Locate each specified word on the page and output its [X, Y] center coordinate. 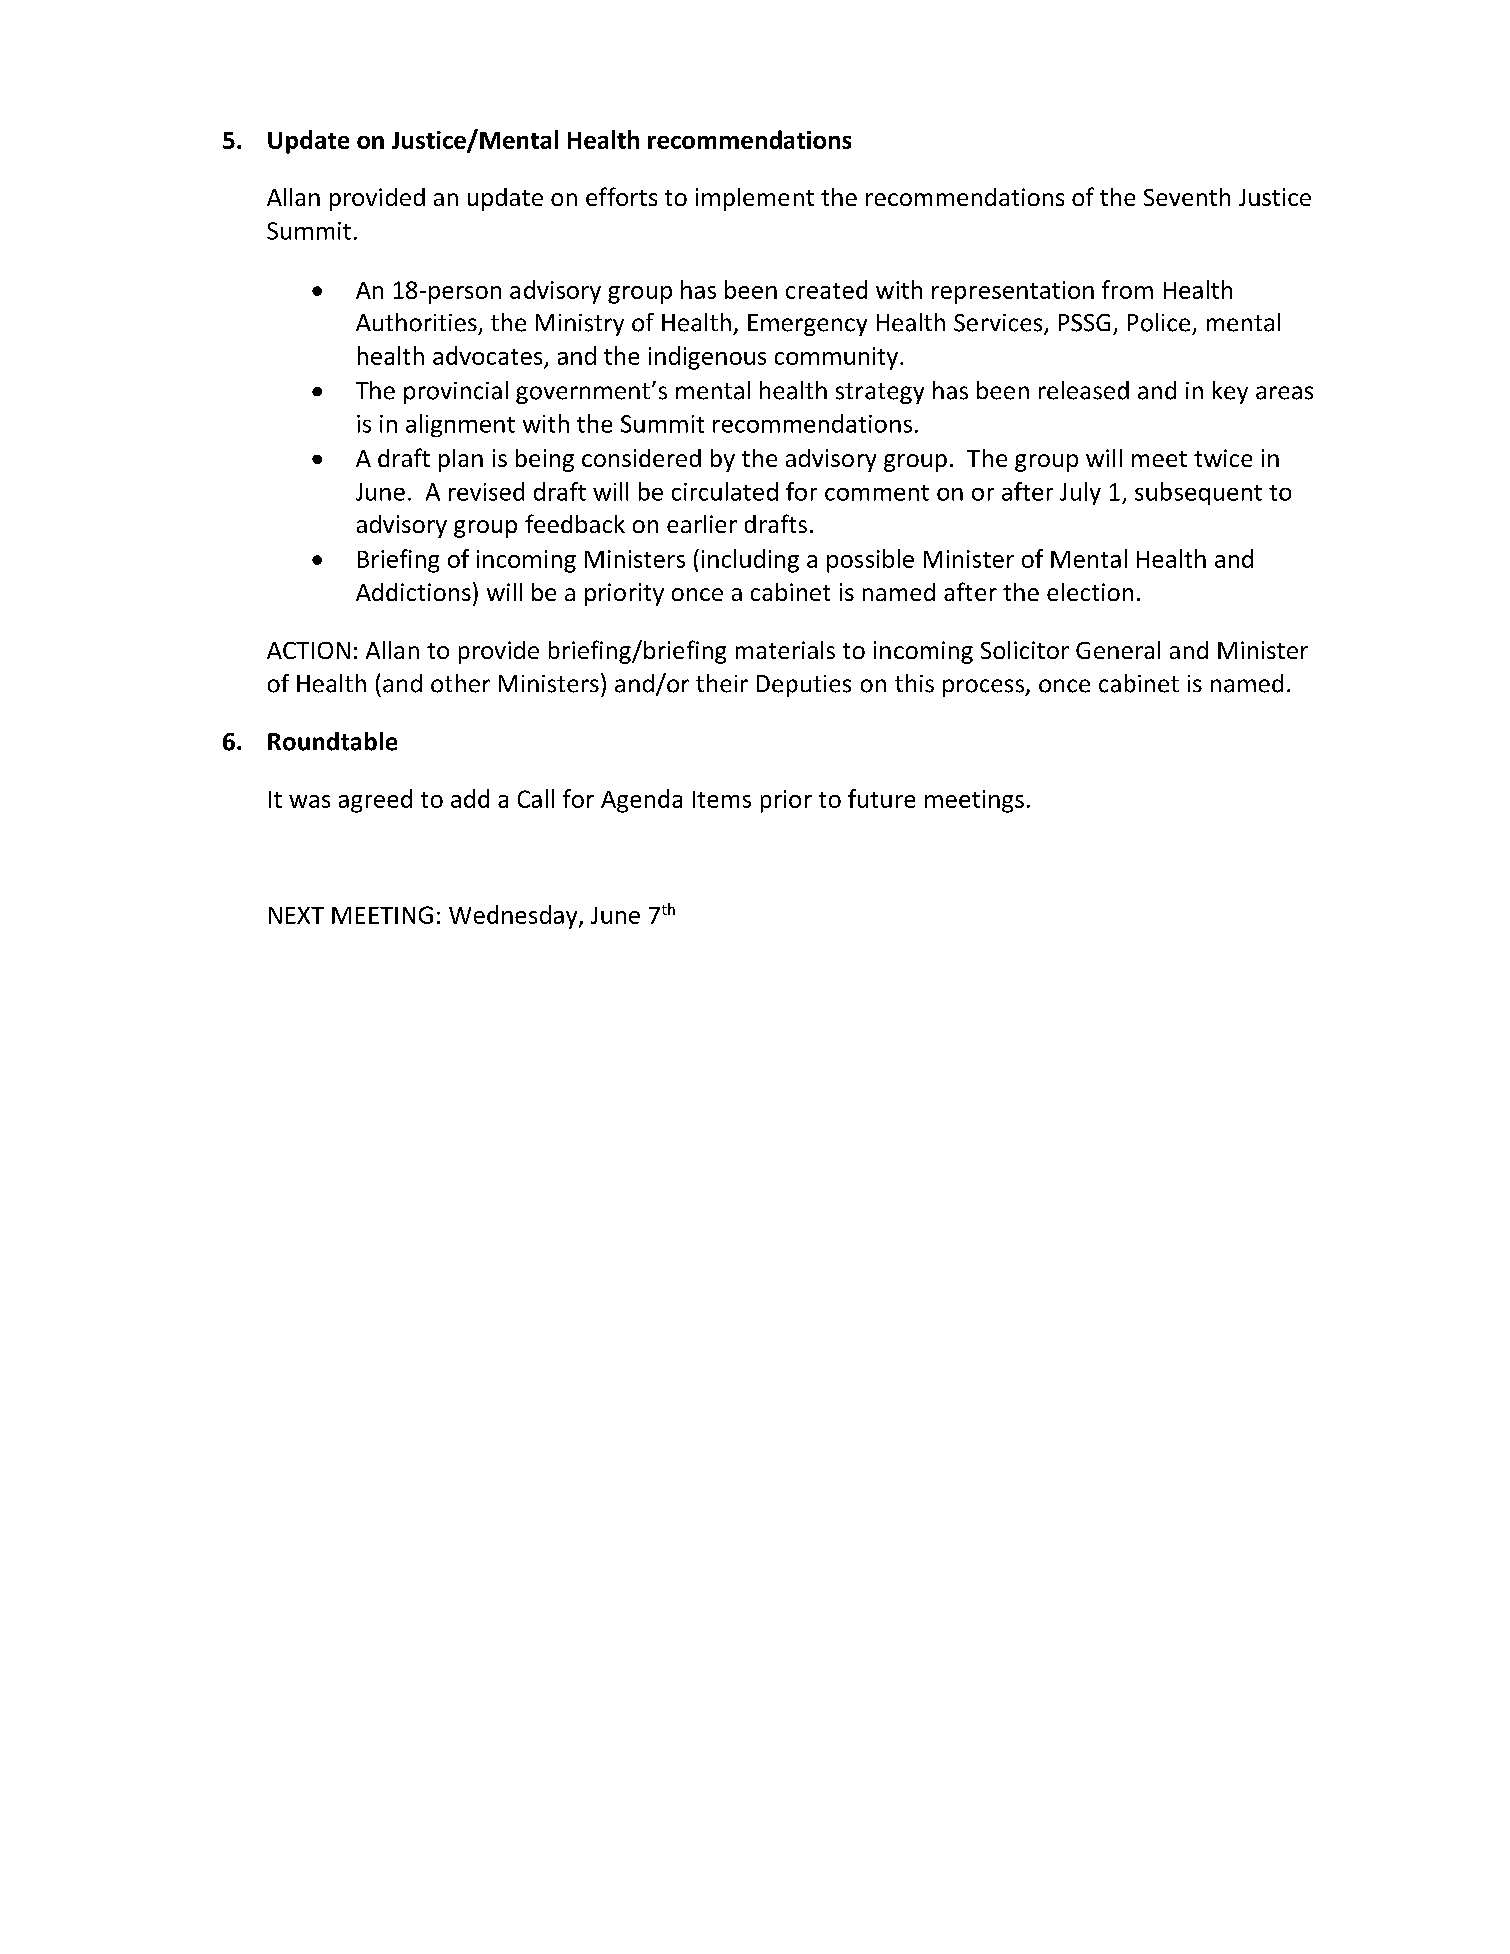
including [750, 561]
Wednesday [514, 917]
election [1090, 592]
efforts [621, 196]
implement [755, 199]
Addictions [413, 592]
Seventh [1187, 197]
